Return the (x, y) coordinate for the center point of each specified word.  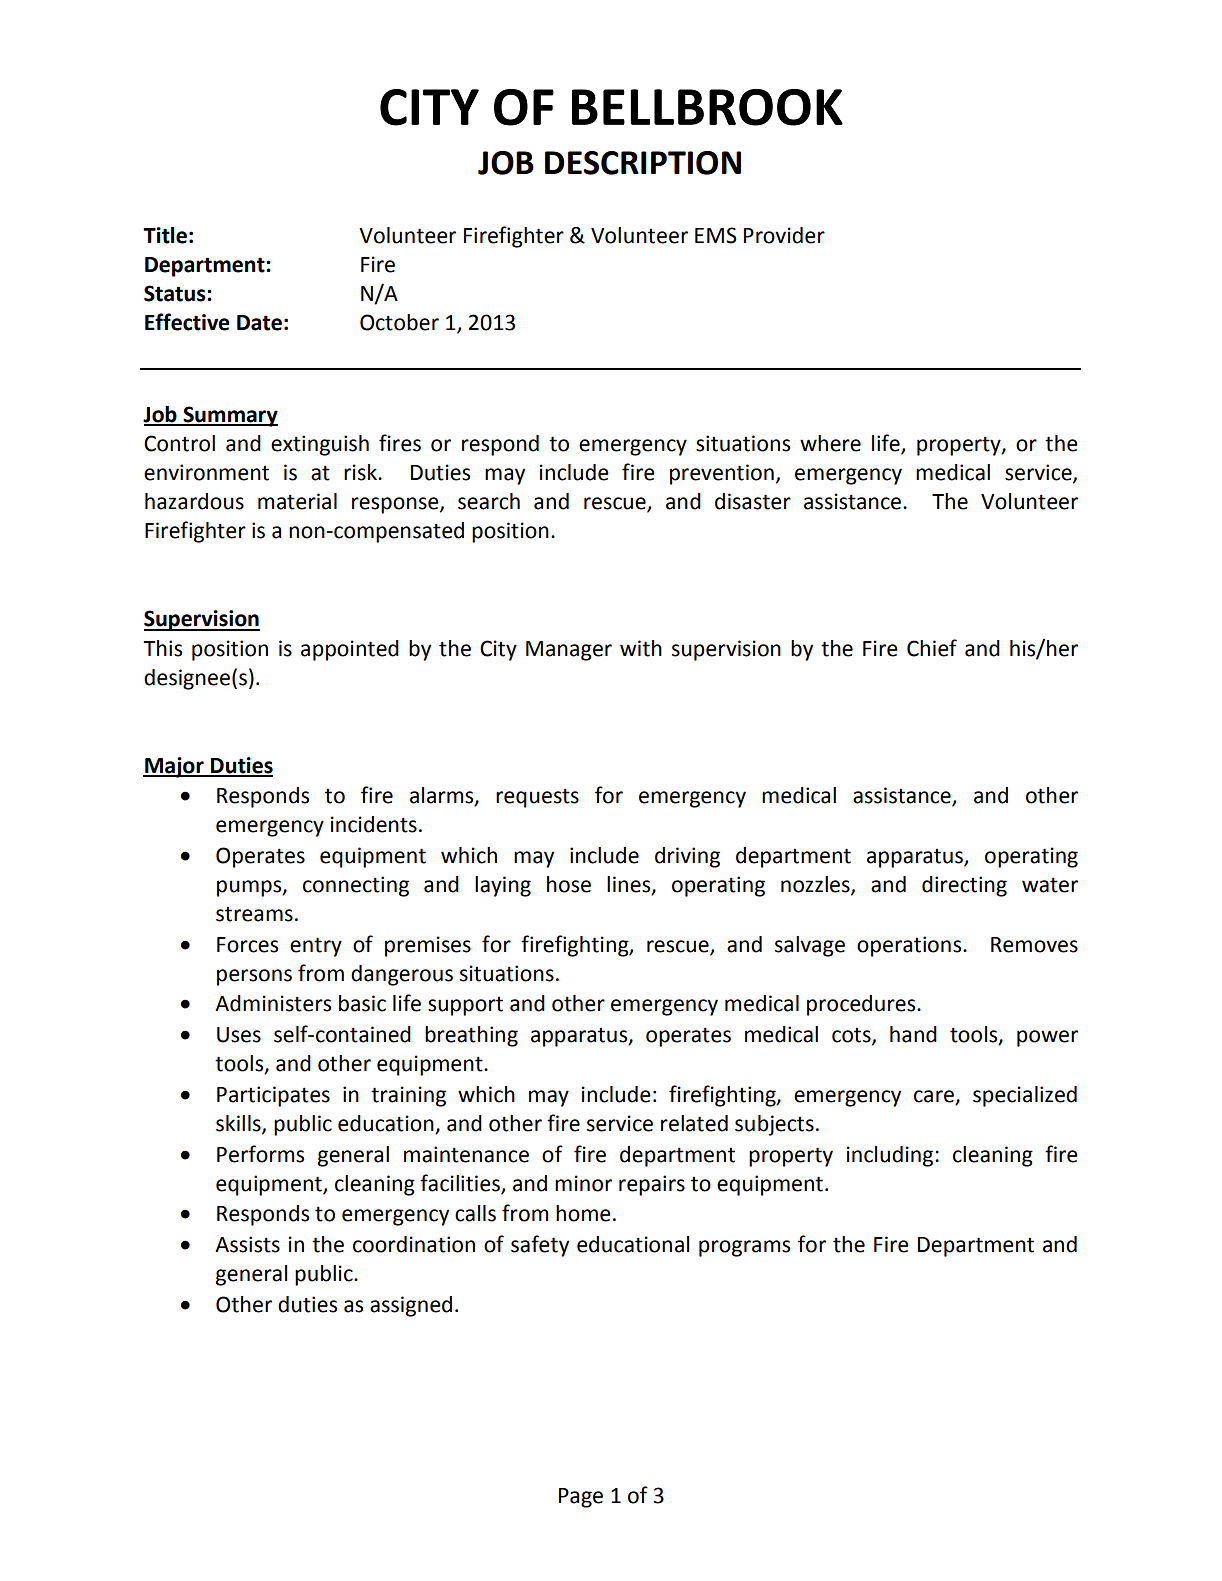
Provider (784, 235)
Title (165, 235)
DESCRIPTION (643, 163)
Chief (932, 648)
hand (913, 1034)
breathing (471, 1036)
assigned (411, 1306)
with (641, 648)
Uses (239, 1035)
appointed (350, 650)
